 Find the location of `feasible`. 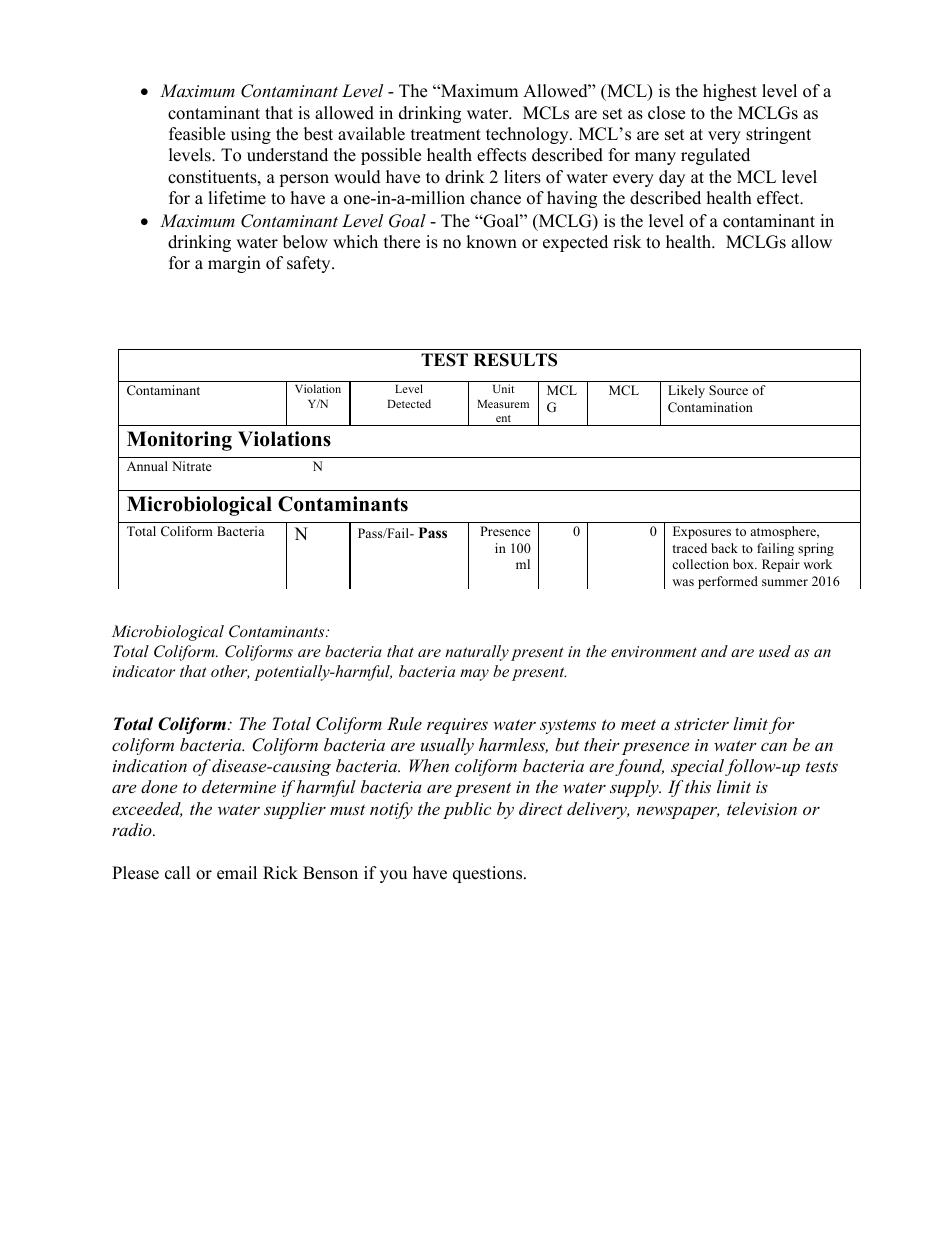

feasible is located at coordinates (197, 134).
